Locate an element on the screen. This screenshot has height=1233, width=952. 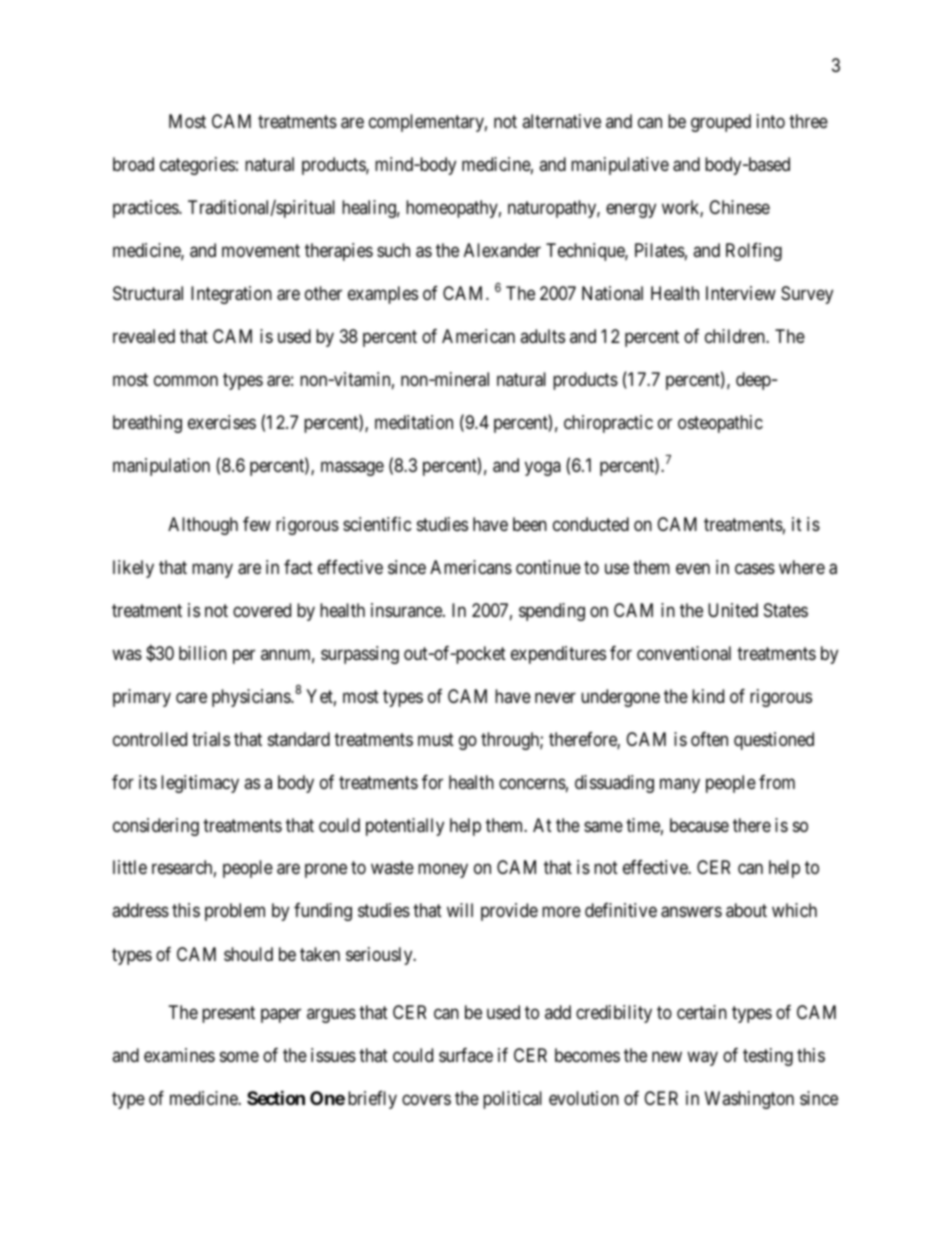
legitimacy is located at coordinates (200, 784).
